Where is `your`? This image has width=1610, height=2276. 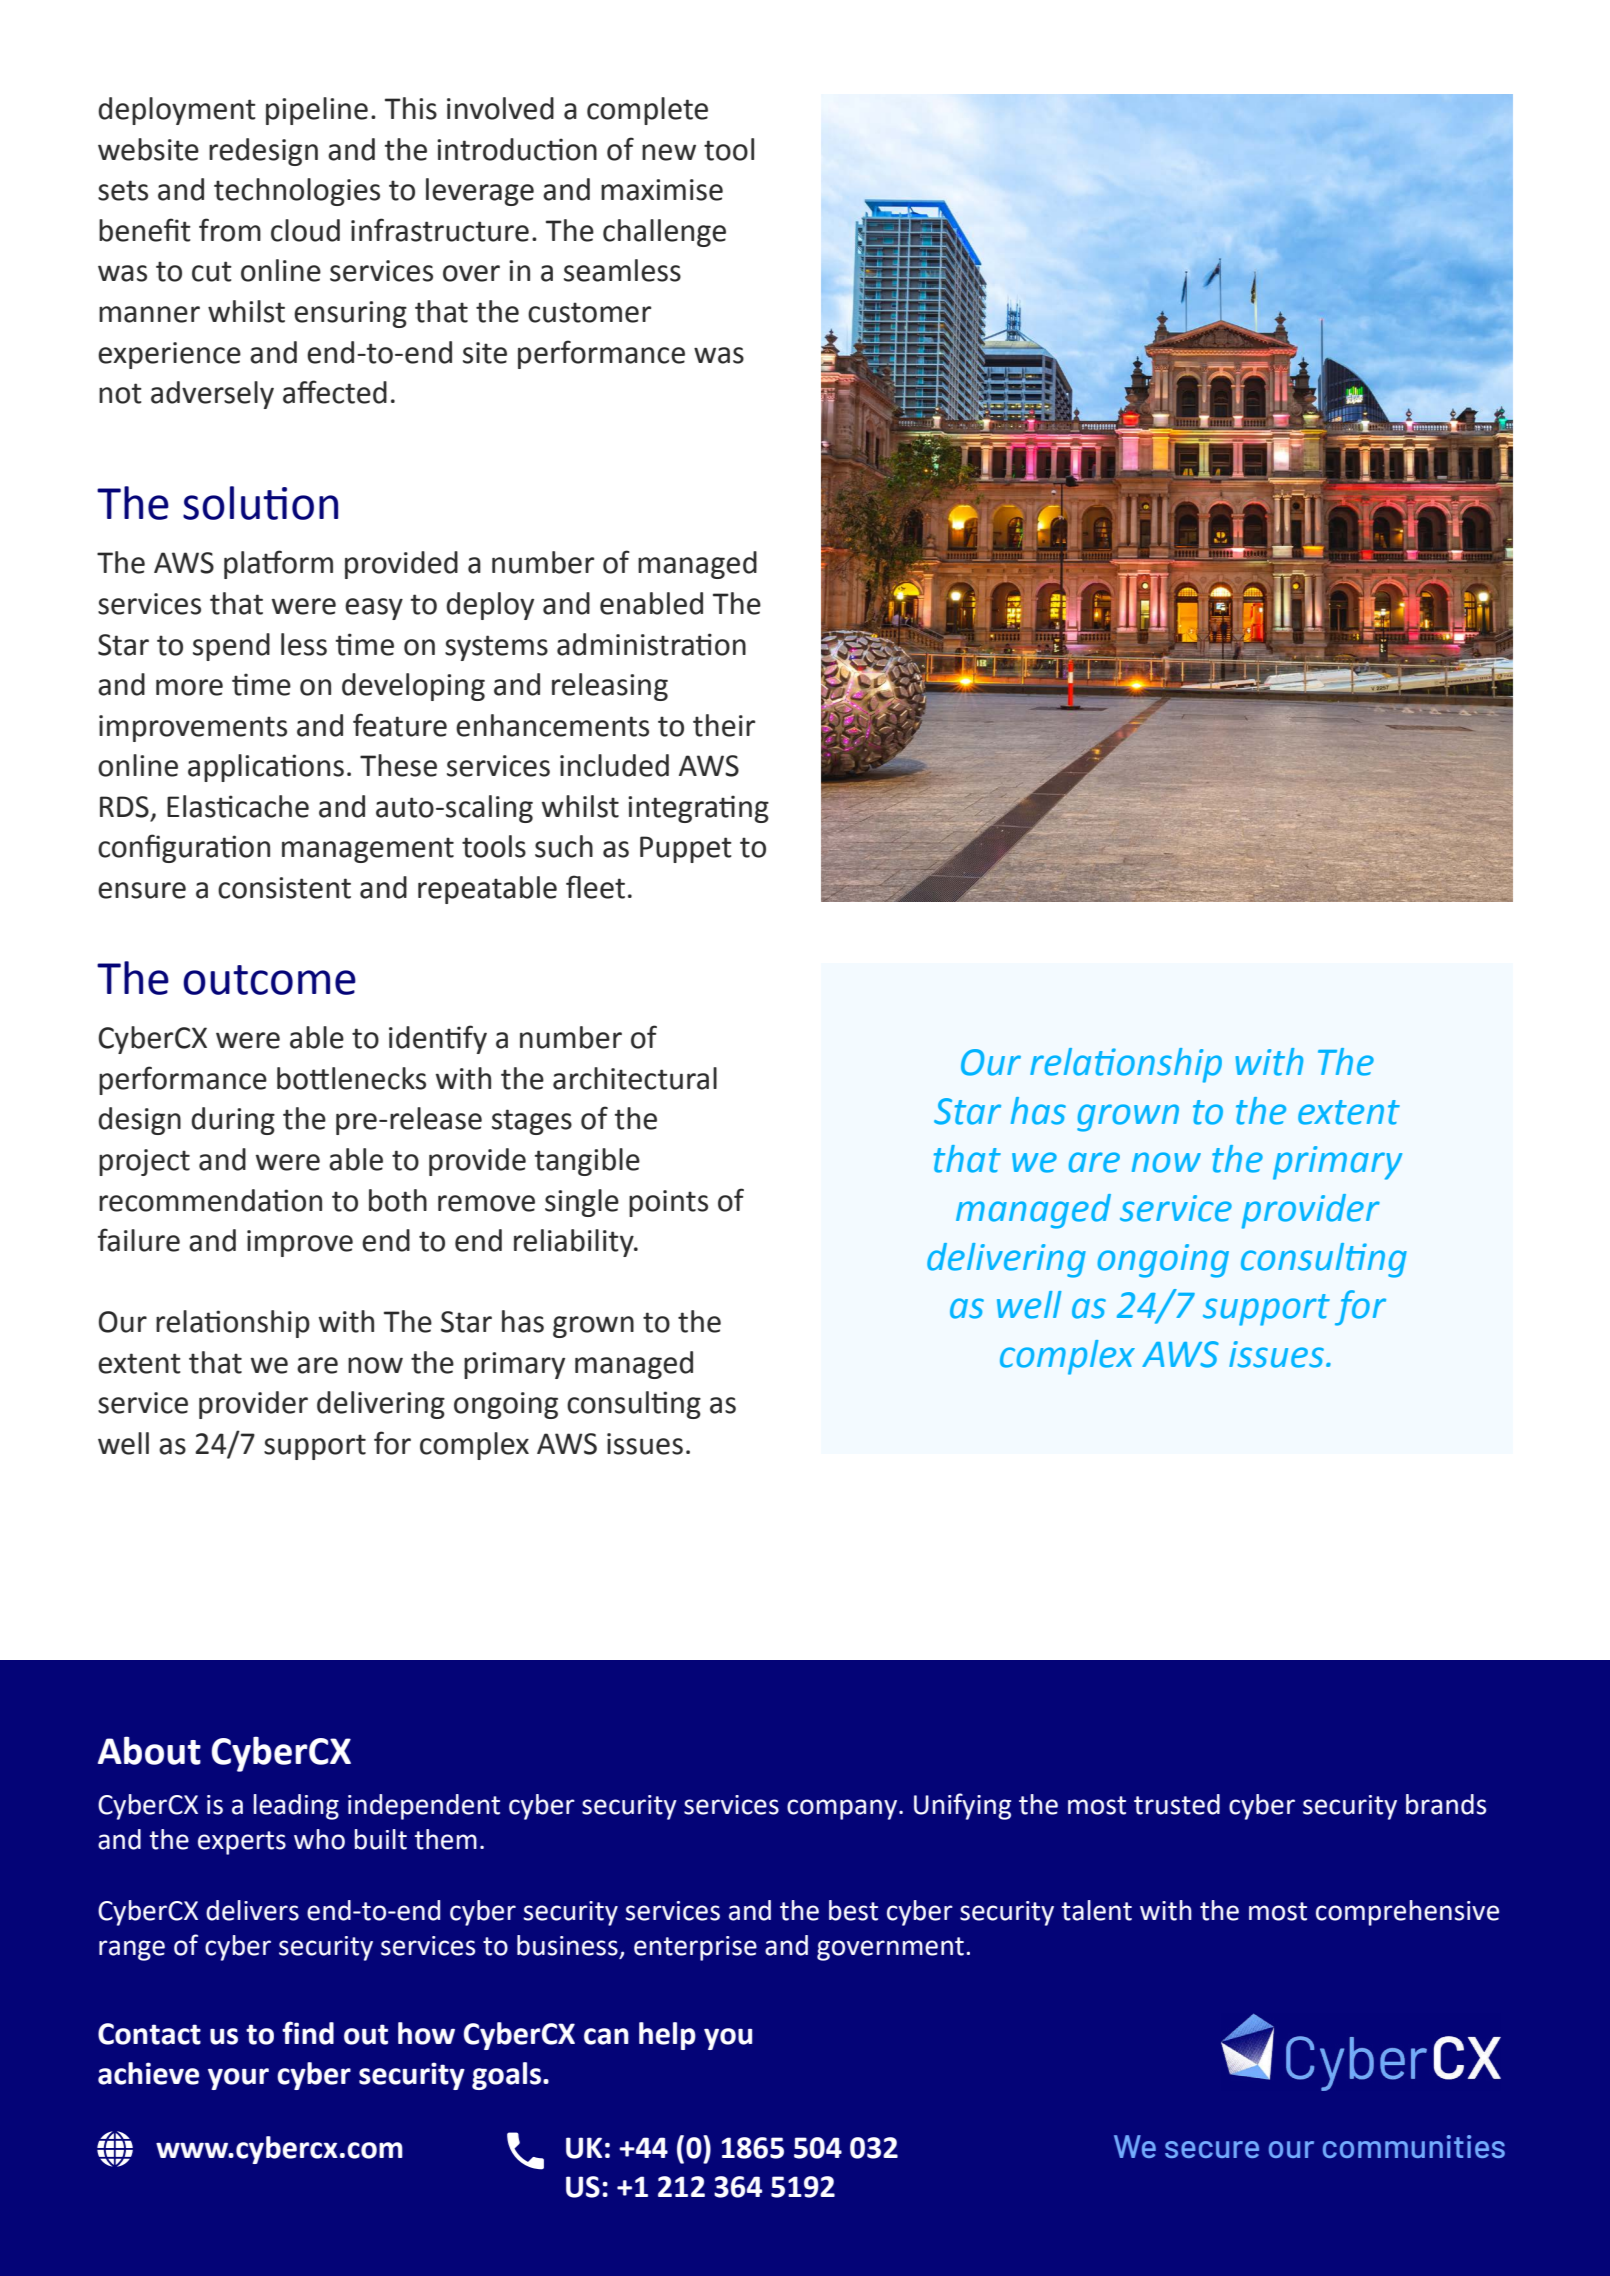 your is located at coordinates (238, 2079).
